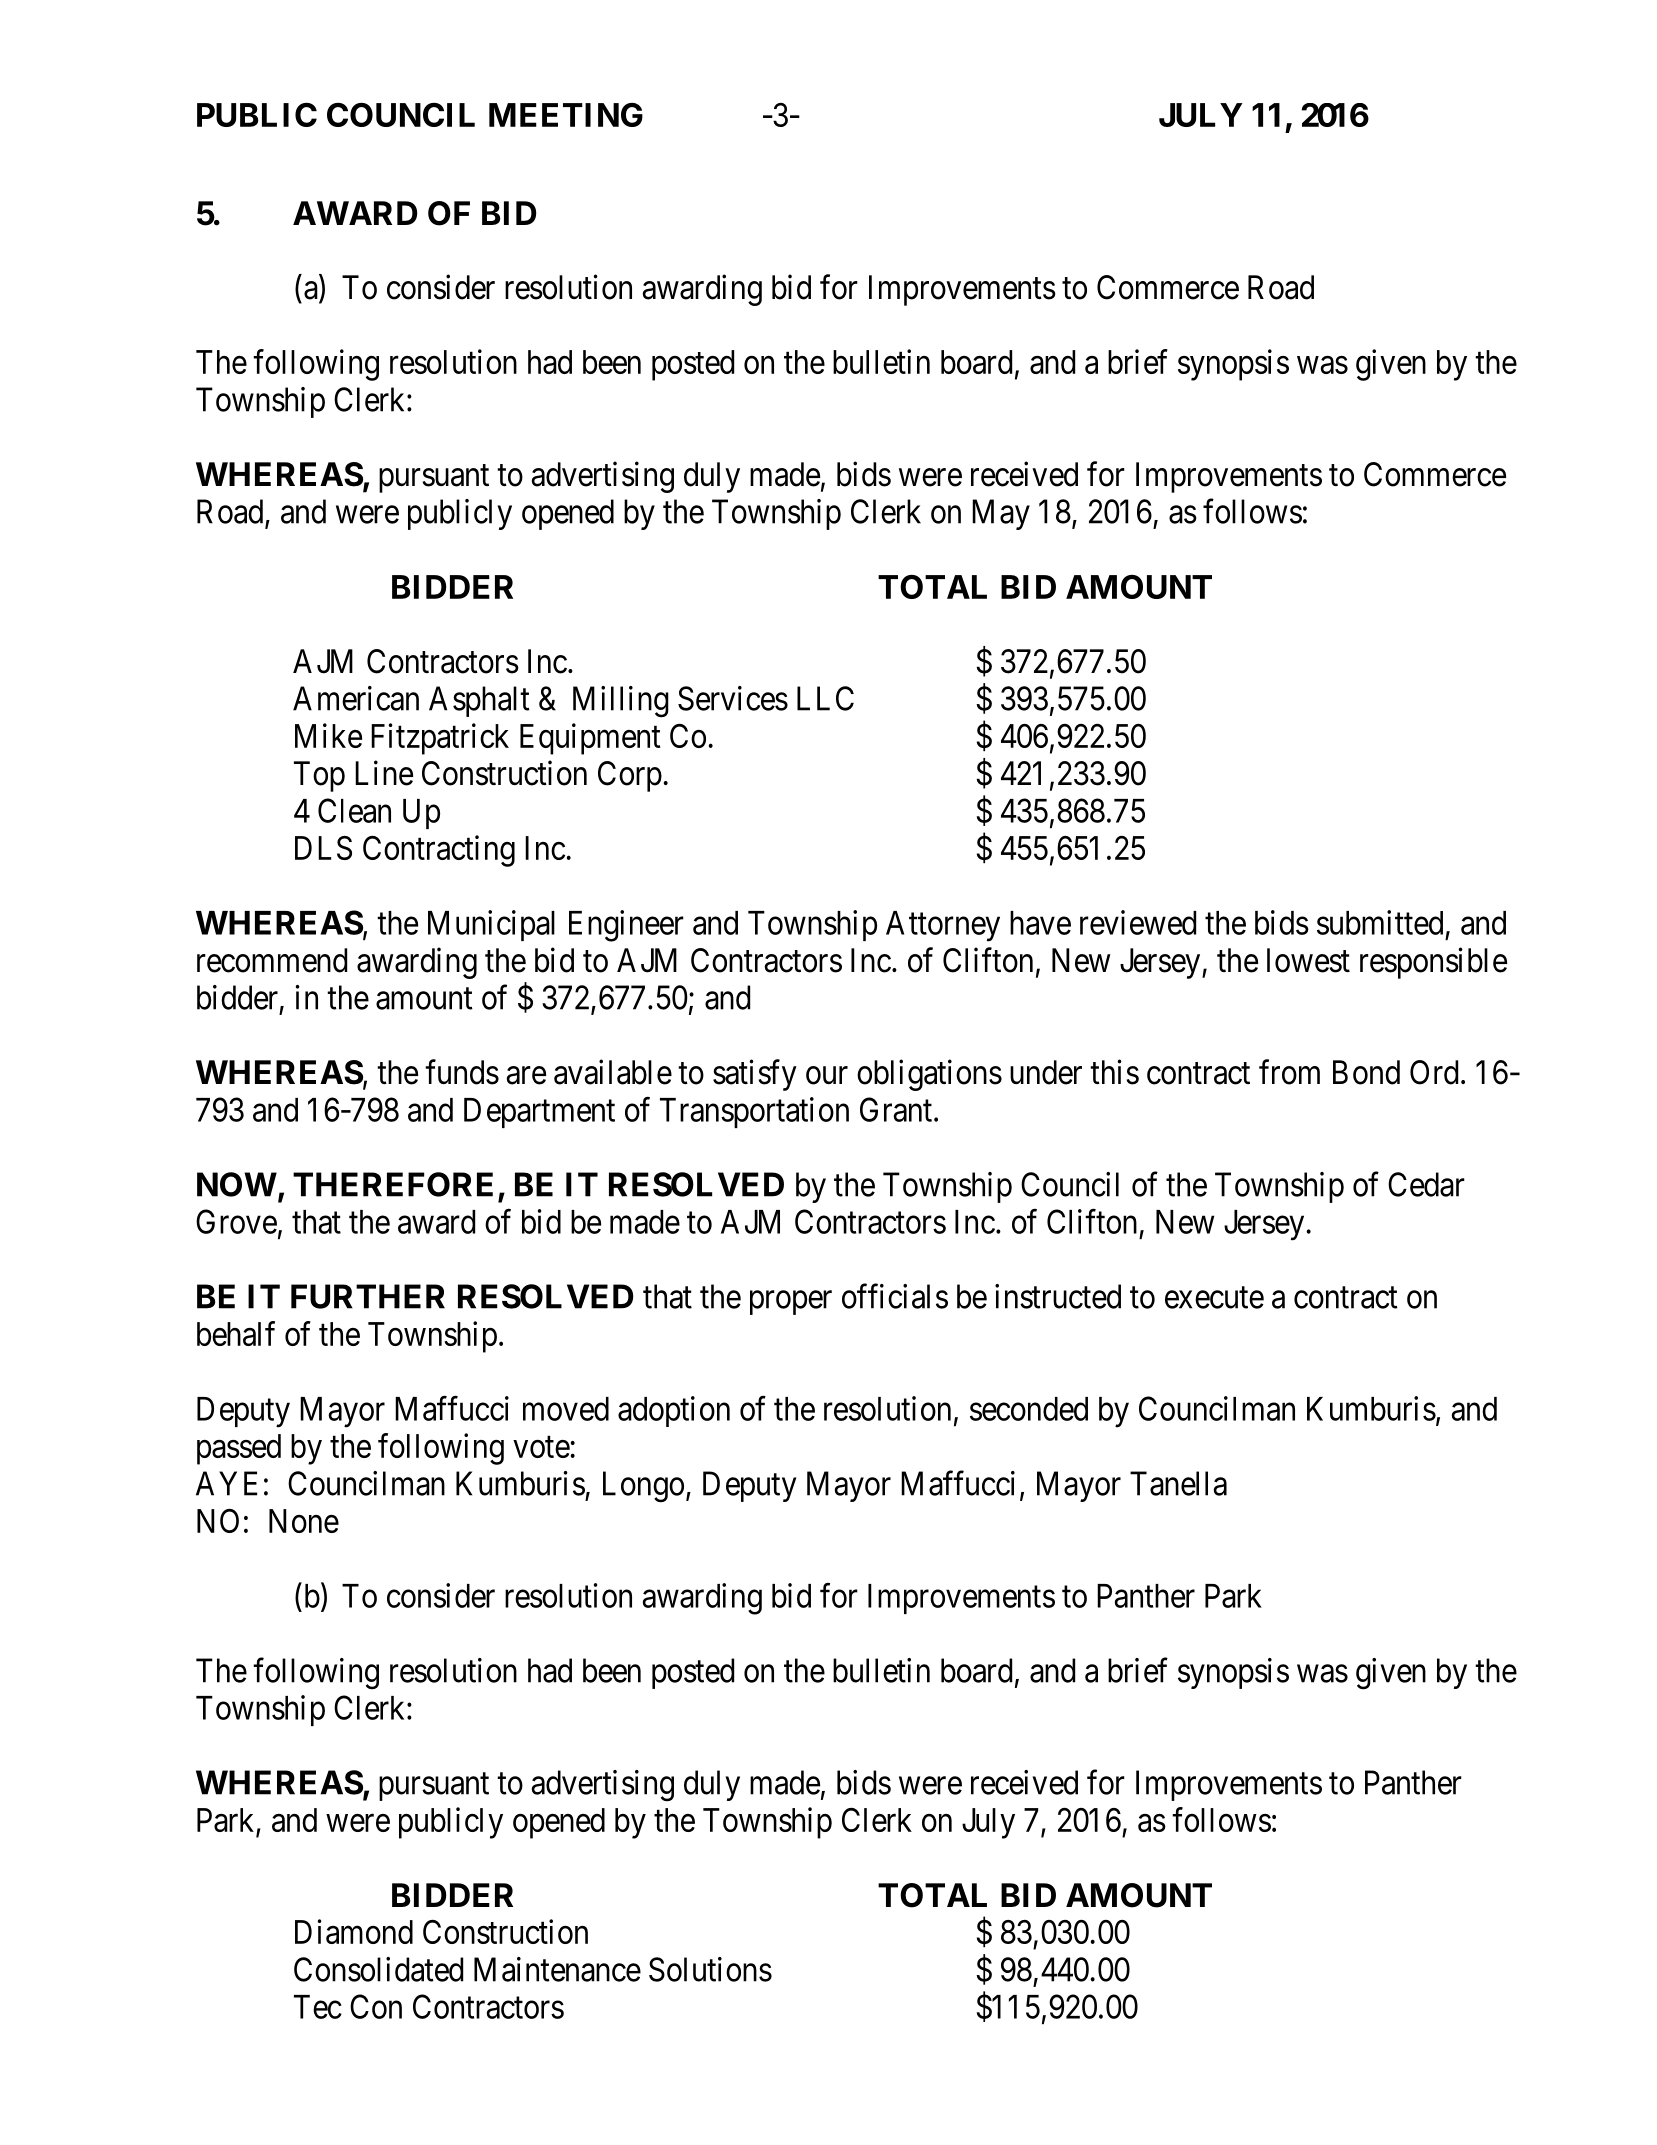  What do you see at coordinates (827, 1076) in the screenshot?
I see `our` at bounding box center [827, 1076].
